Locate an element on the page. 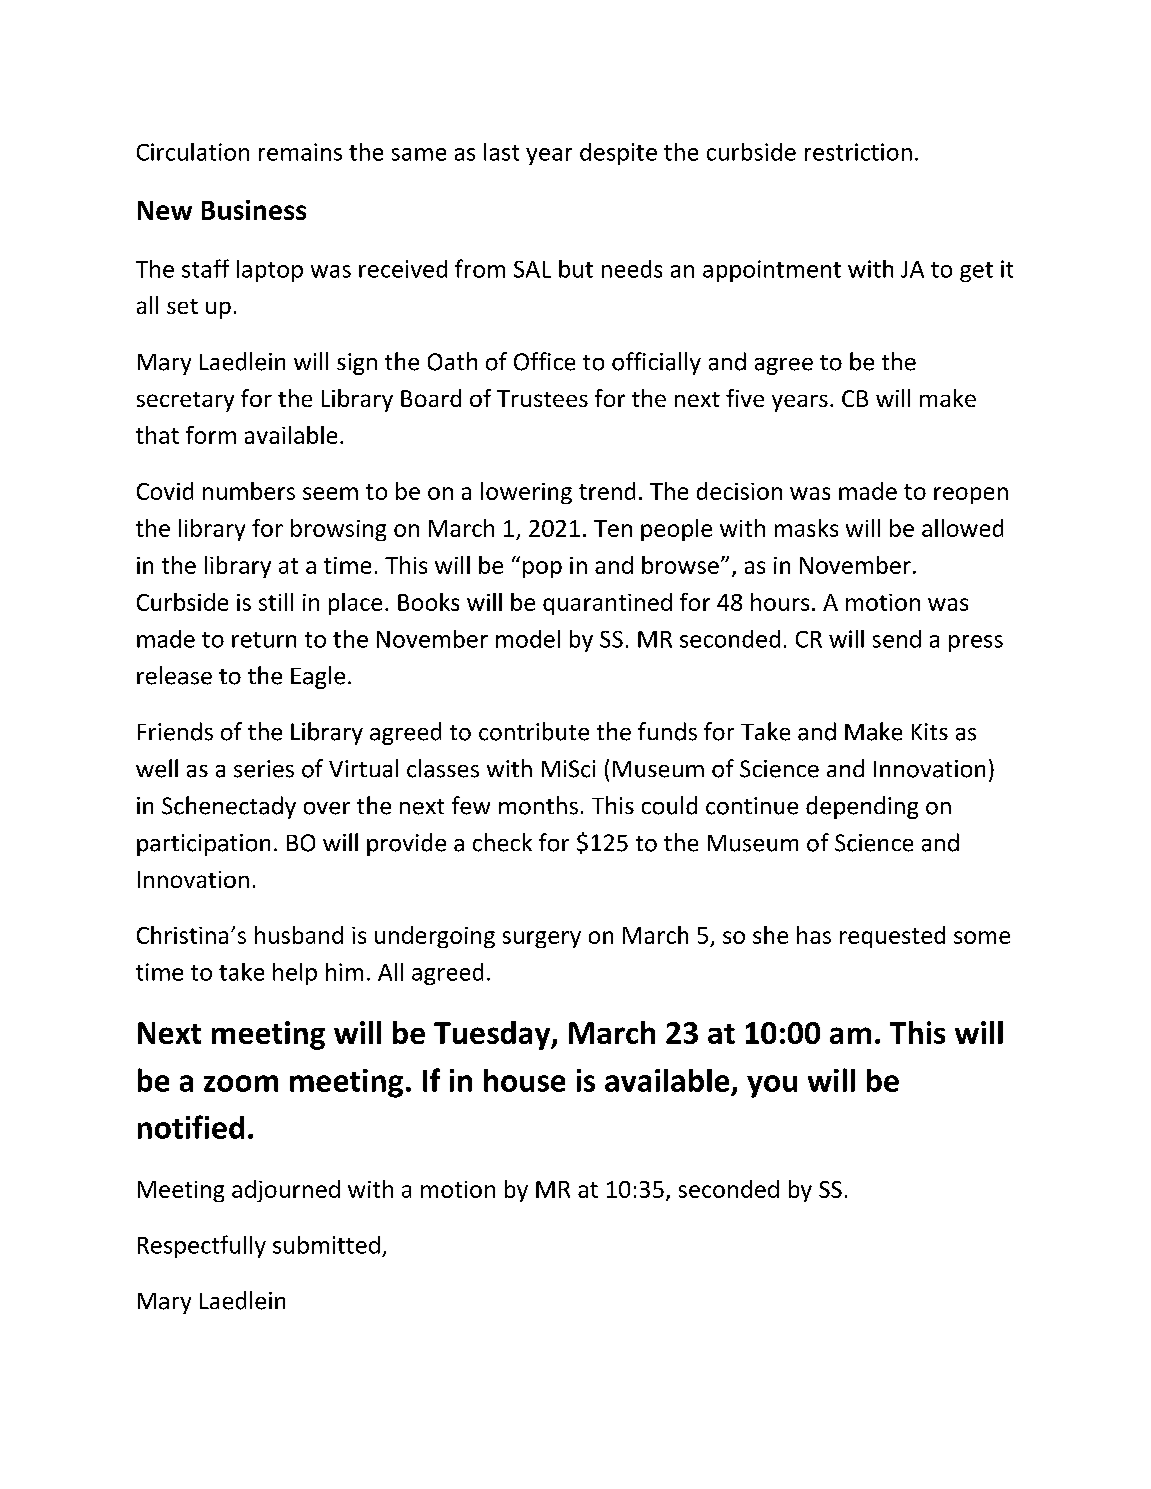 This document has width=1151, height=1489. check is located at coordinates (502, 842).
